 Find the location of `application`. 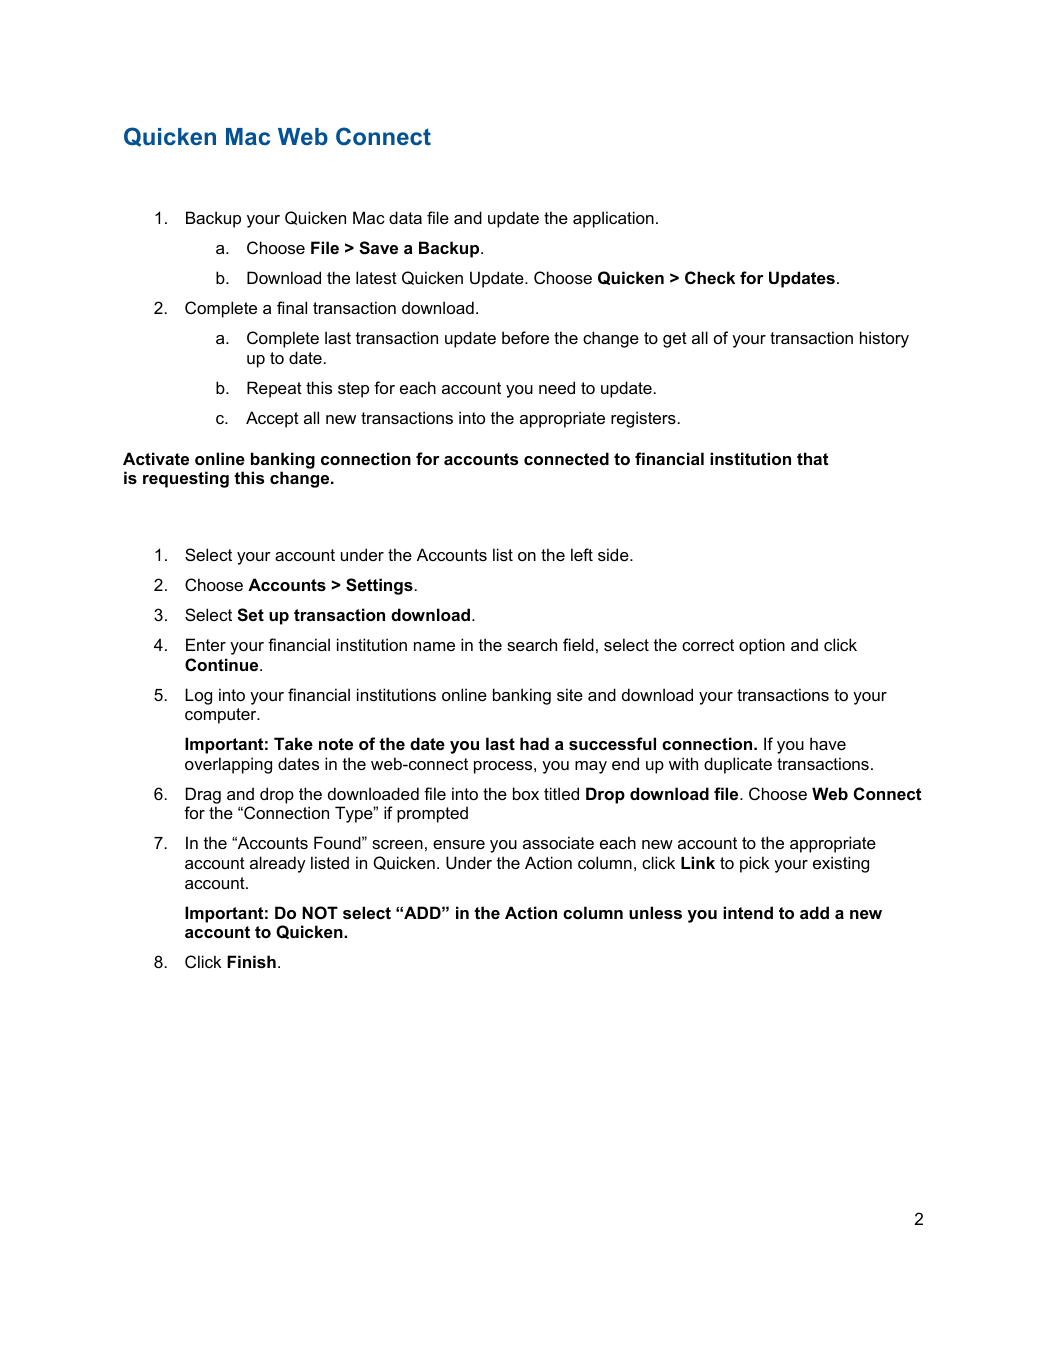

application is located at coordinates (613, 219).
